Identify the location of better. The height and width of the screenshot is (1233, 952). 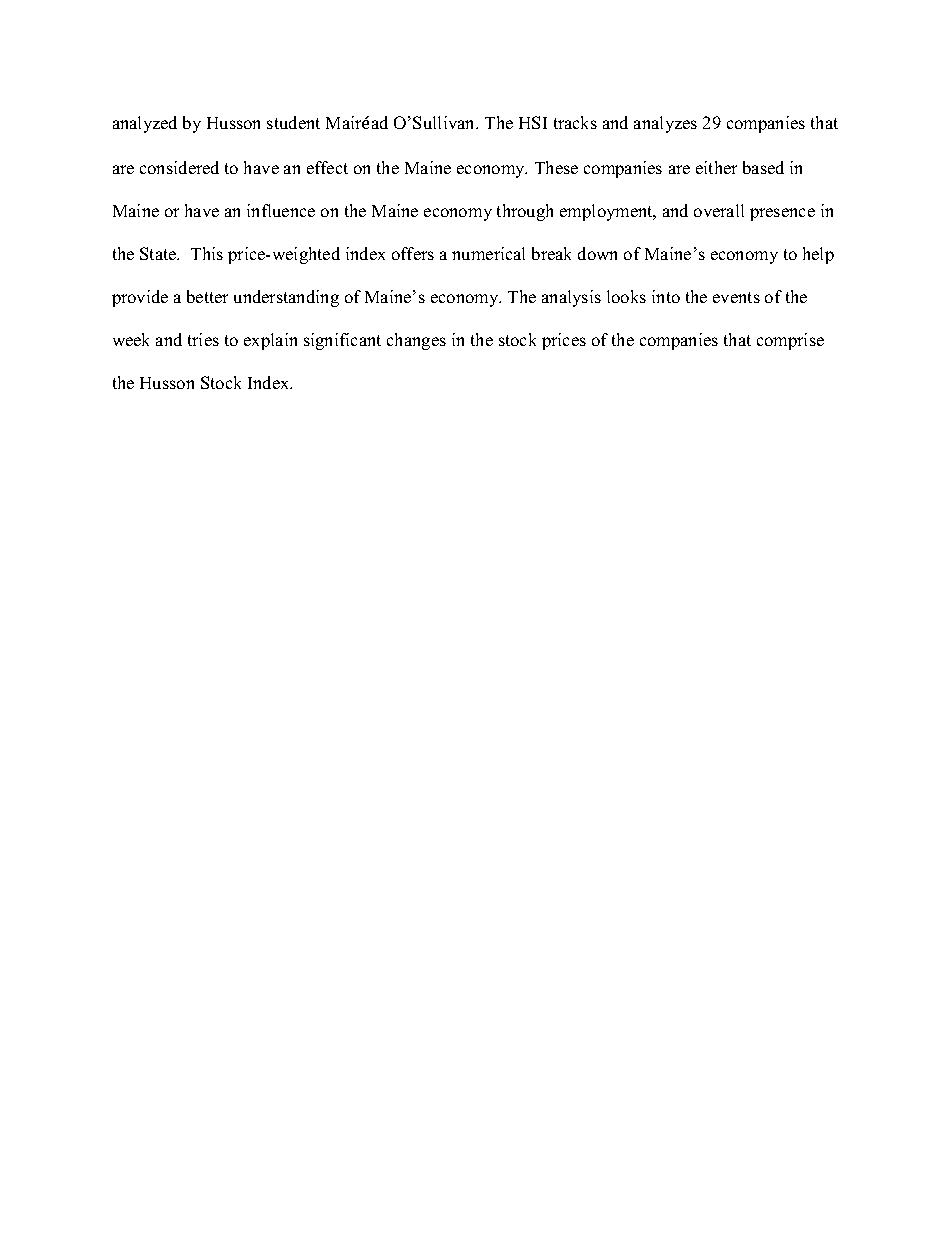
(207, 296).
